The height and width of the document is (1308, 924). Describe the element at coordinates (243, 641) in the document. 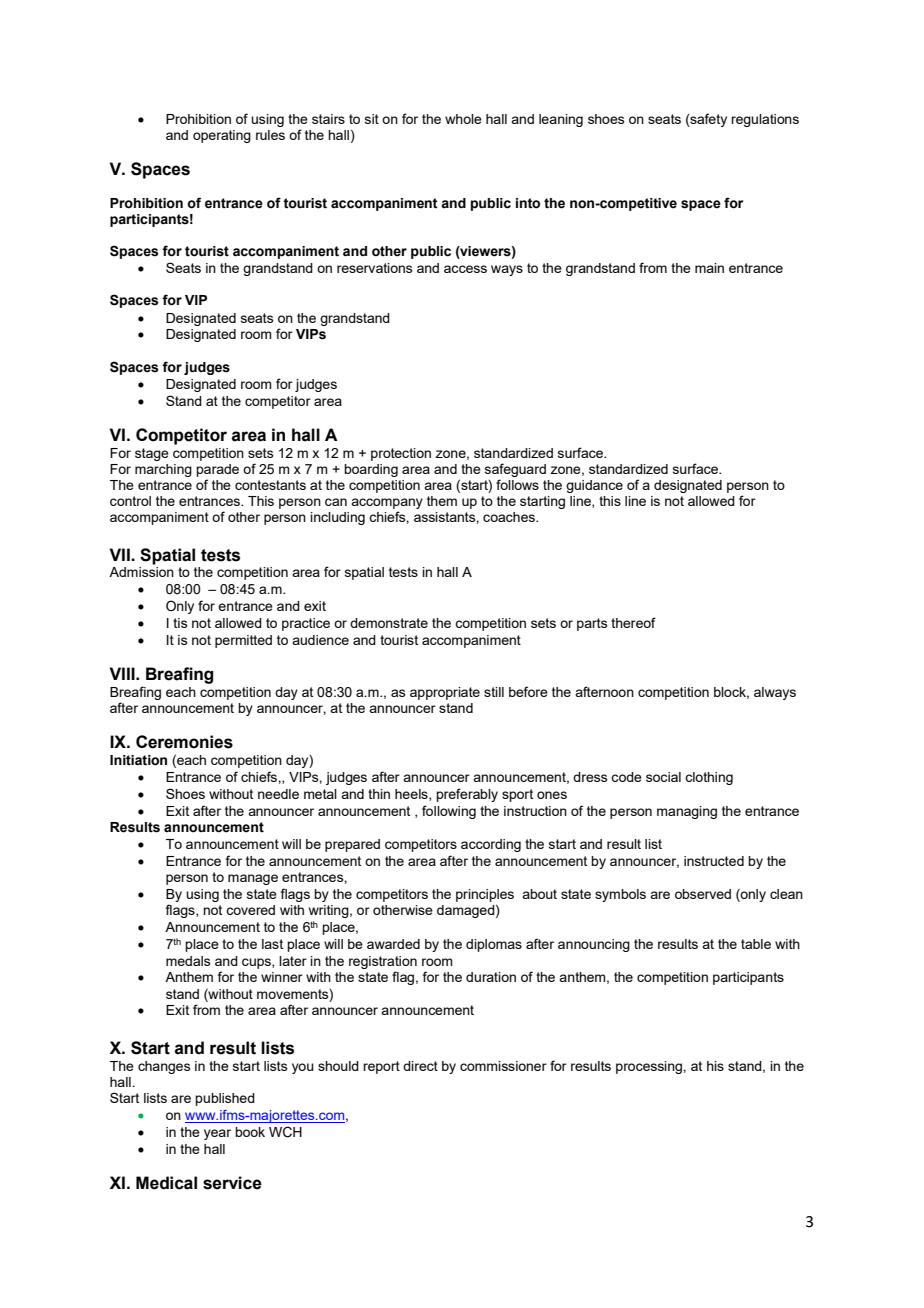

I see `permitted` at that location.
